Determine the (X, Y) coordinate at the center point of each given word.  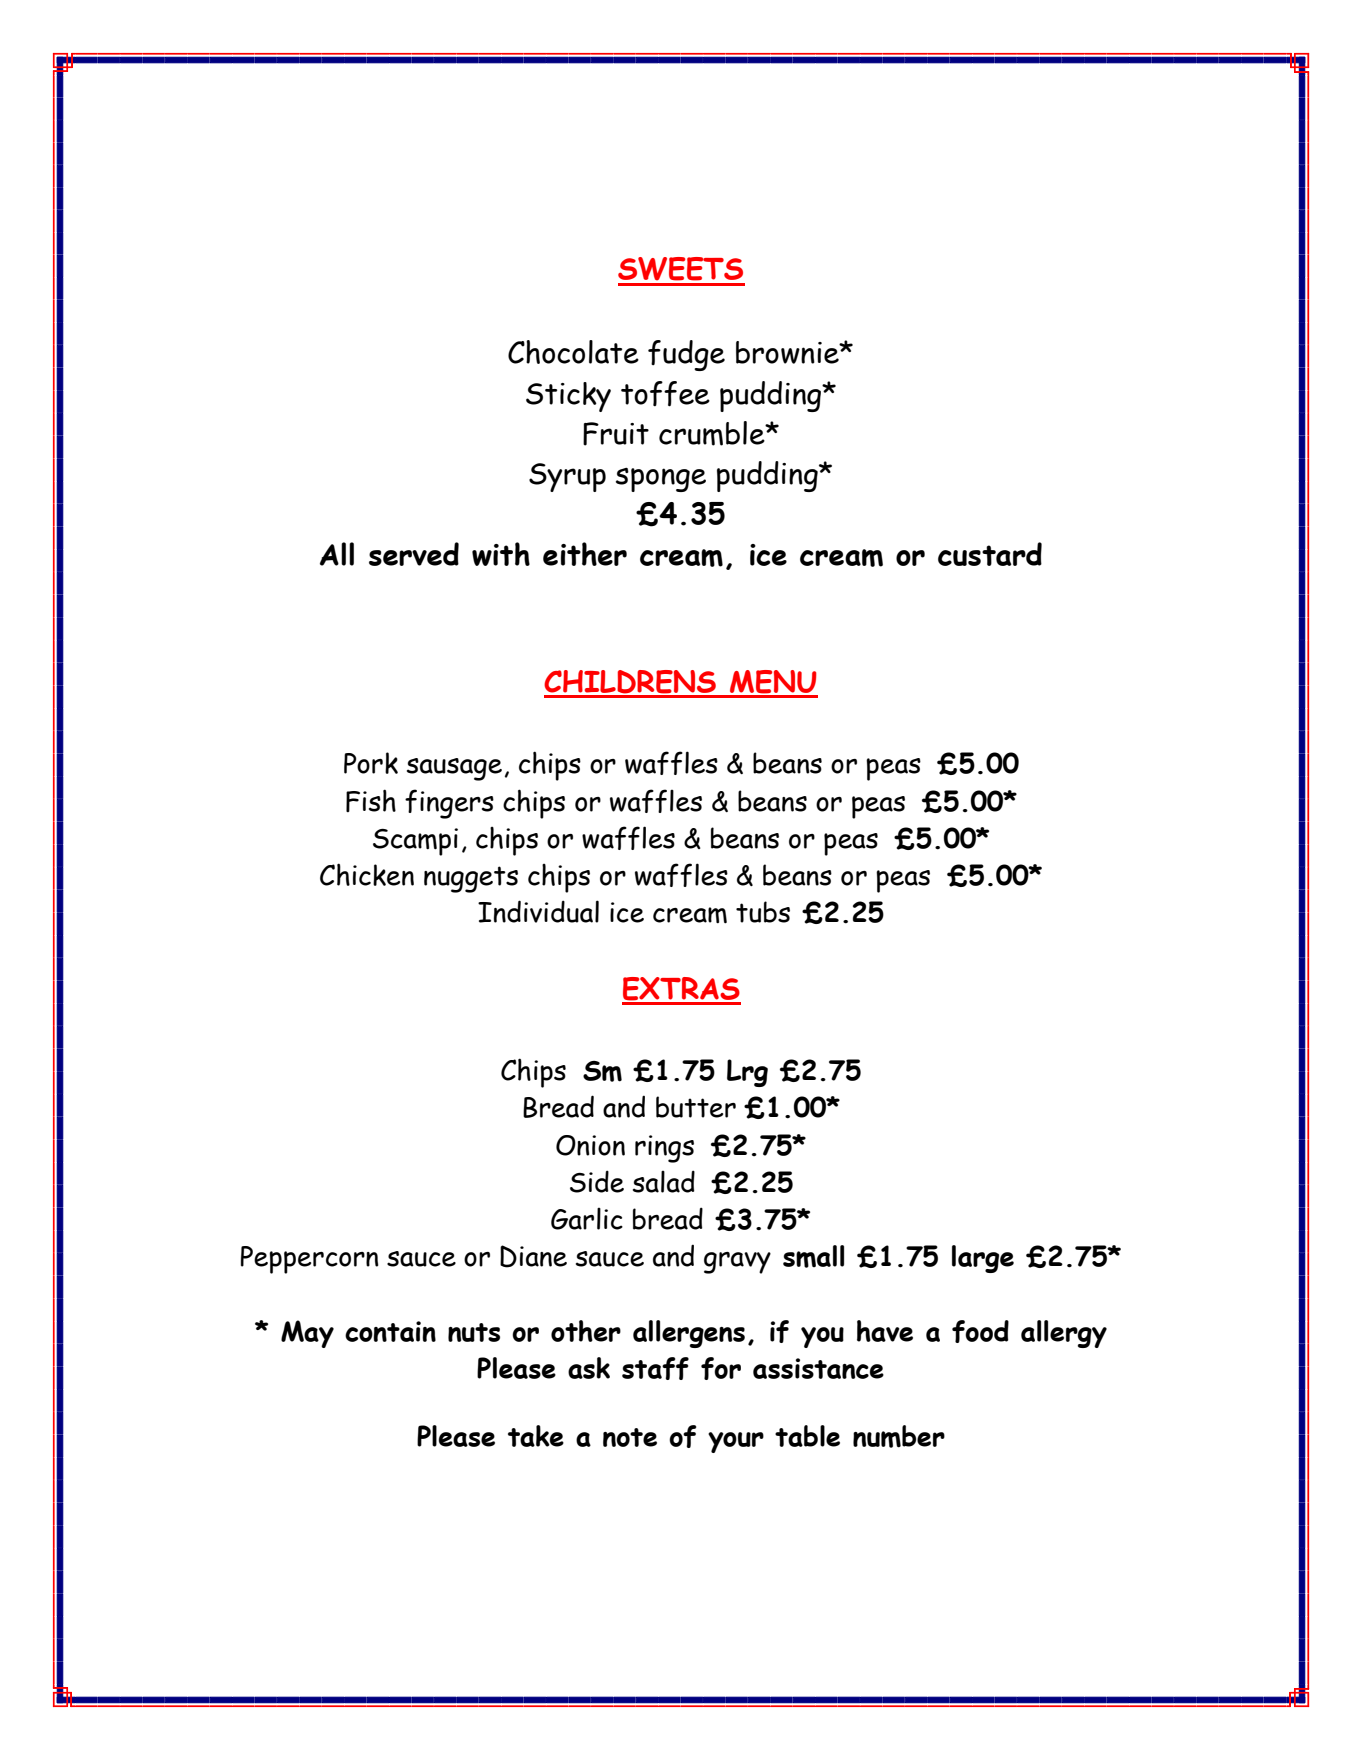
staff (655, 1368)
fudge (686, 355)
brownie (788, 352)
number (899, 1436)
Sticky (568, 397)
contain (390, 1331)
